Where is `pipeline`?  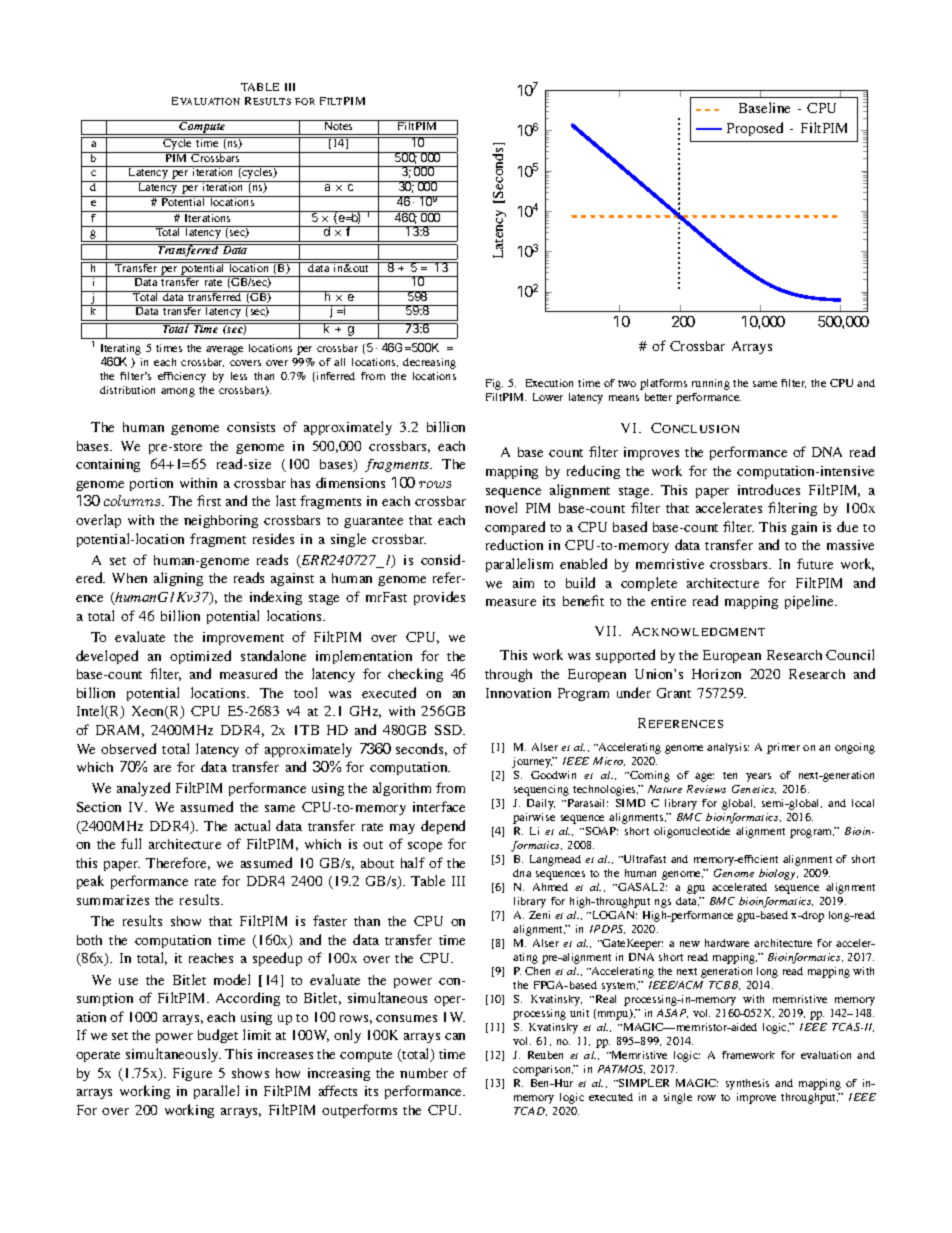
pipeline is located at coordinates (810, 602).
